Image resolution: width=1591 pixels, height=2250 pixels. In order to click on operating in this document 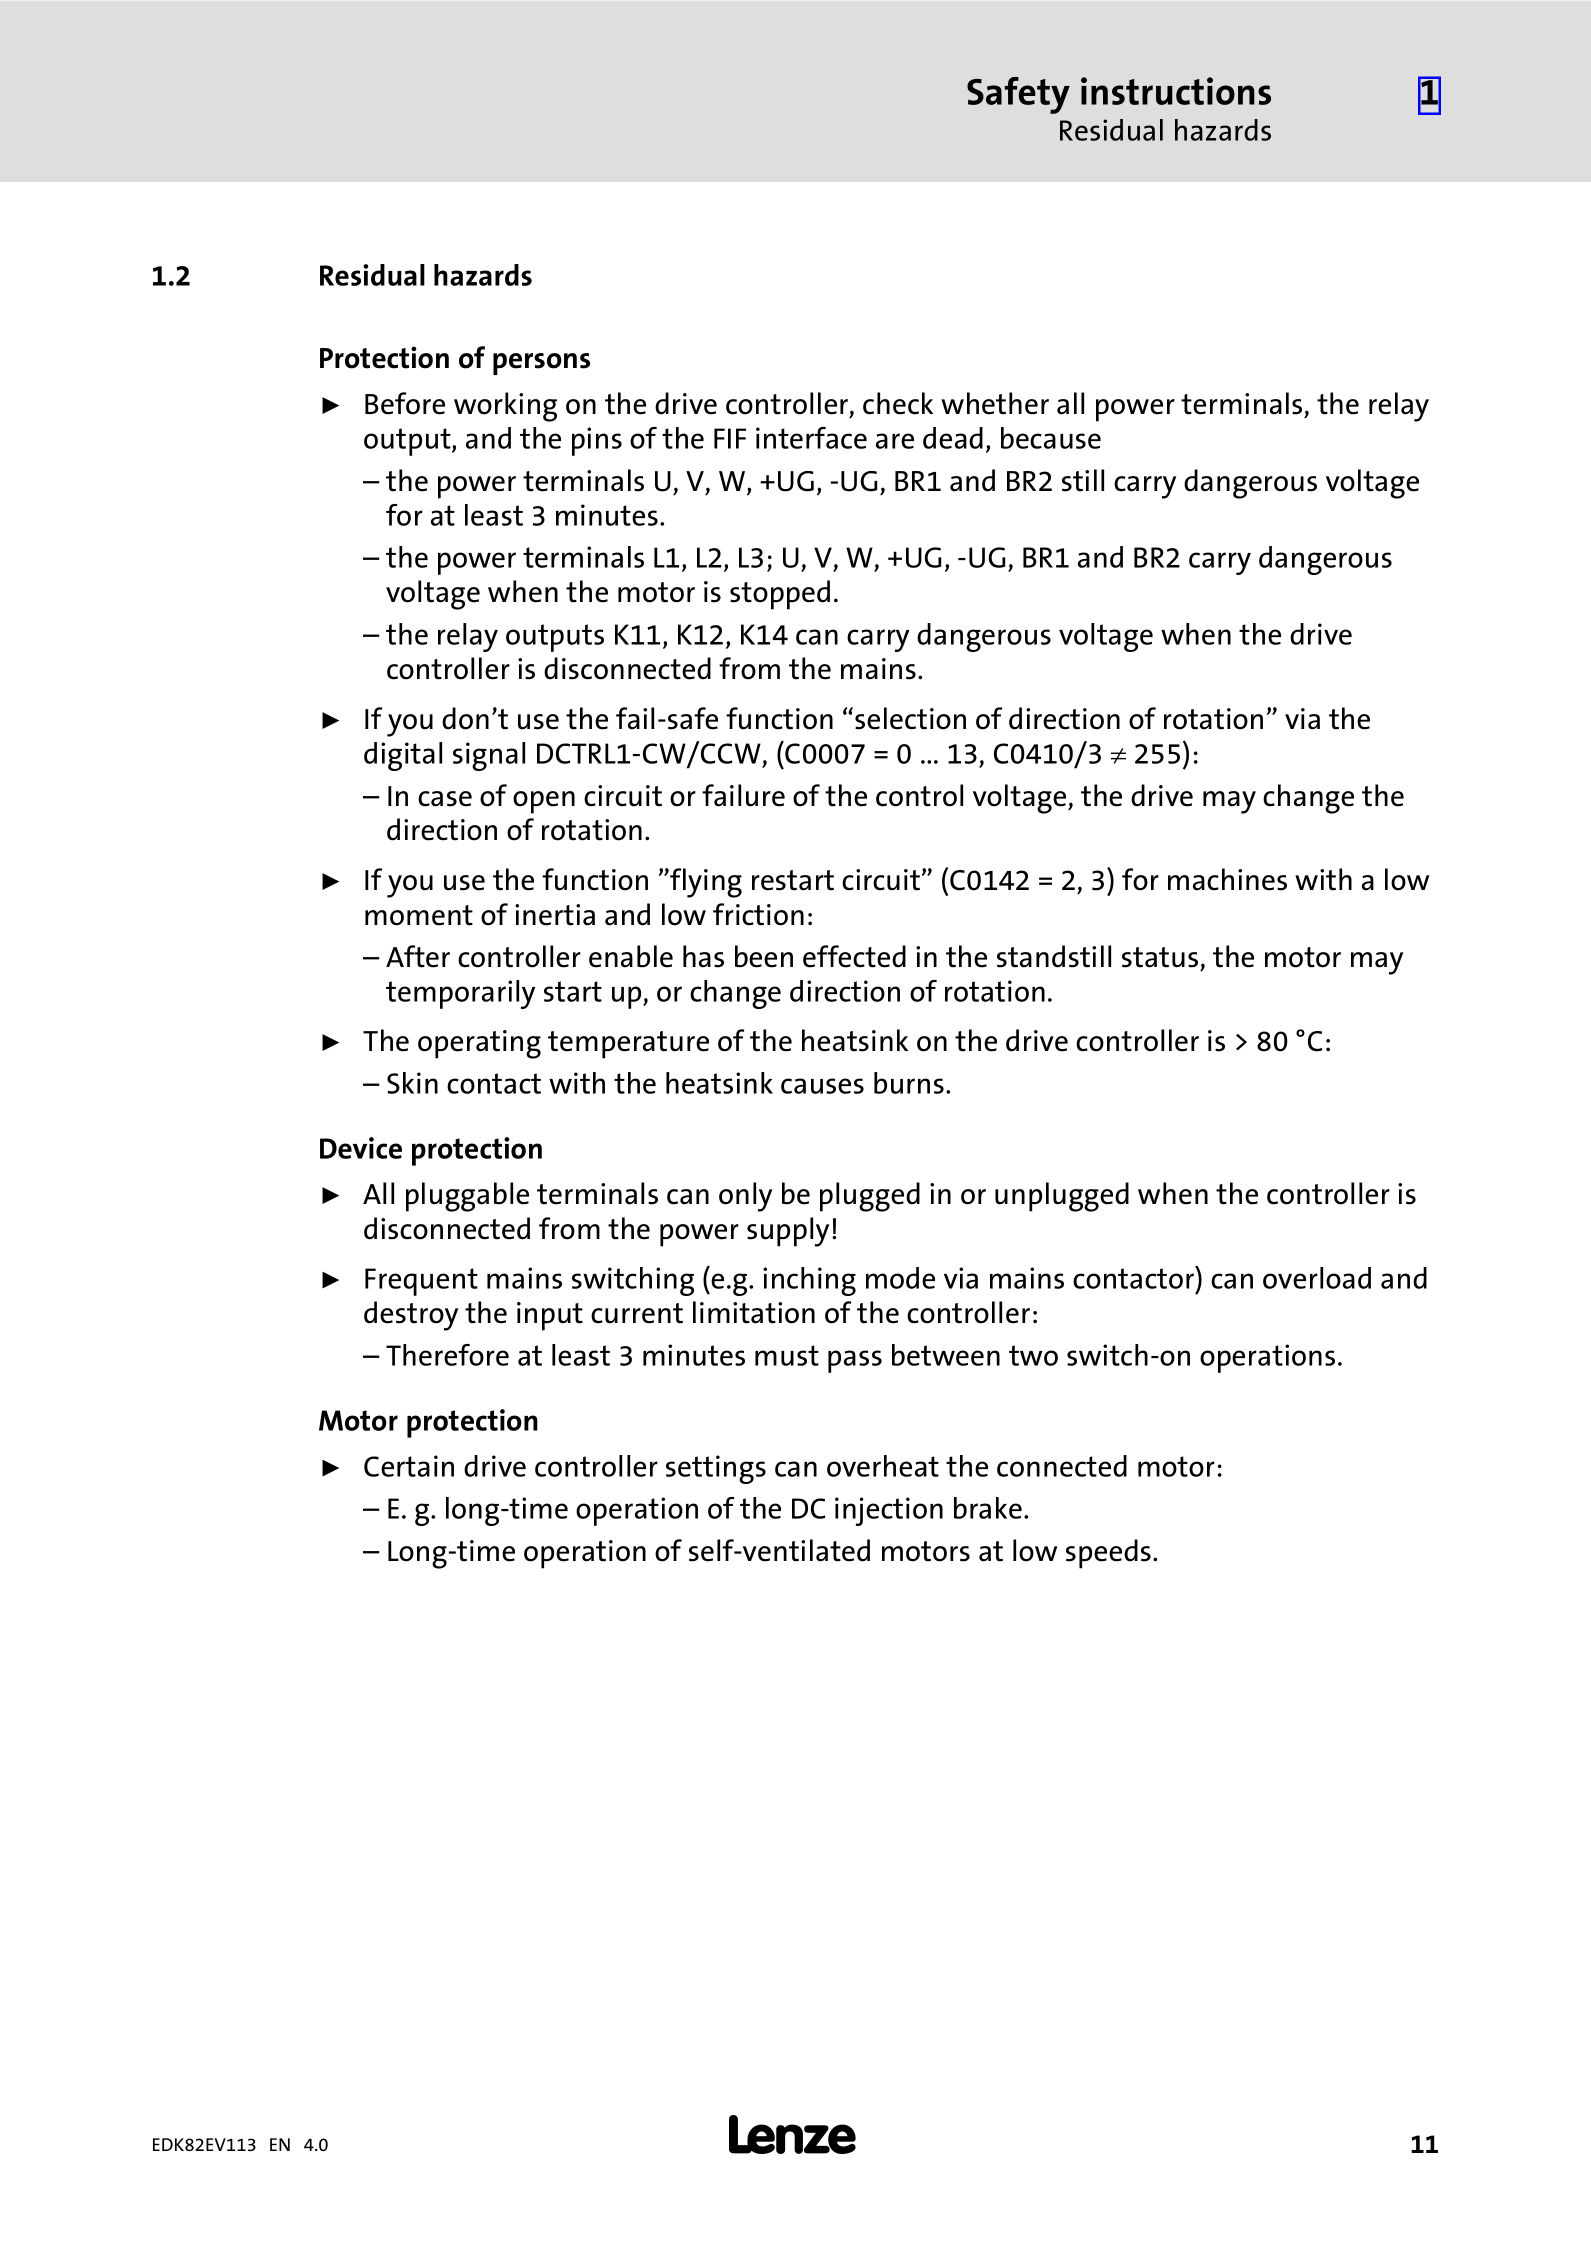, I will do `click(479, 1044)`.
